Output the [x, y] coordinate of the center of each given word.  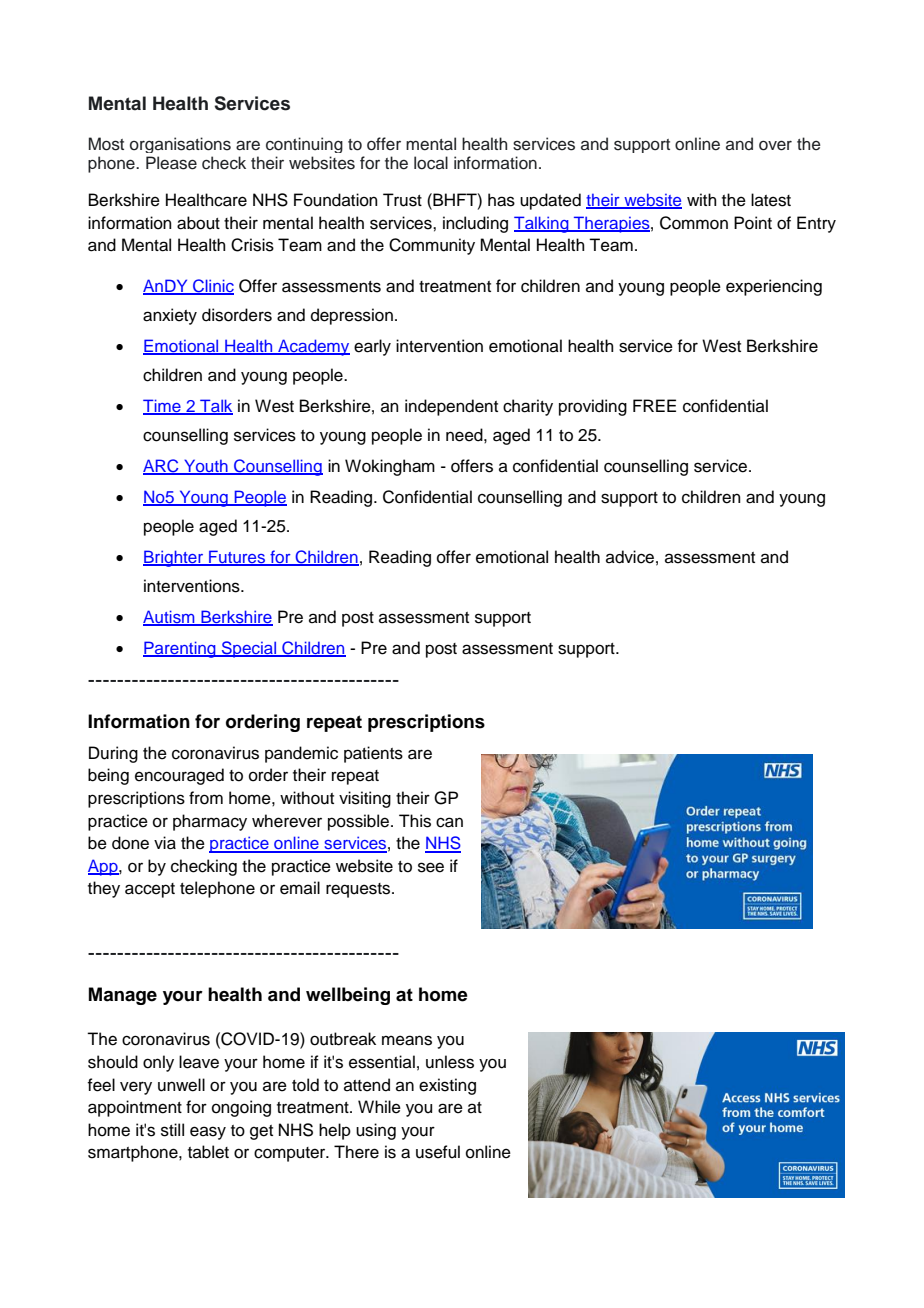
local [431, 163]
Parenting [180, 649]
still [172, 1130]
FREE [654, 405]
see [431, 867]
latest [771, 200]
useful [438, 1152]
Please [171, 163]
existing [447, 1086]
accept [150, 890]
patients [373, 754]
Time [163, 407]
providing [593, 407]
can [449, 822]
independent [451, 407]
